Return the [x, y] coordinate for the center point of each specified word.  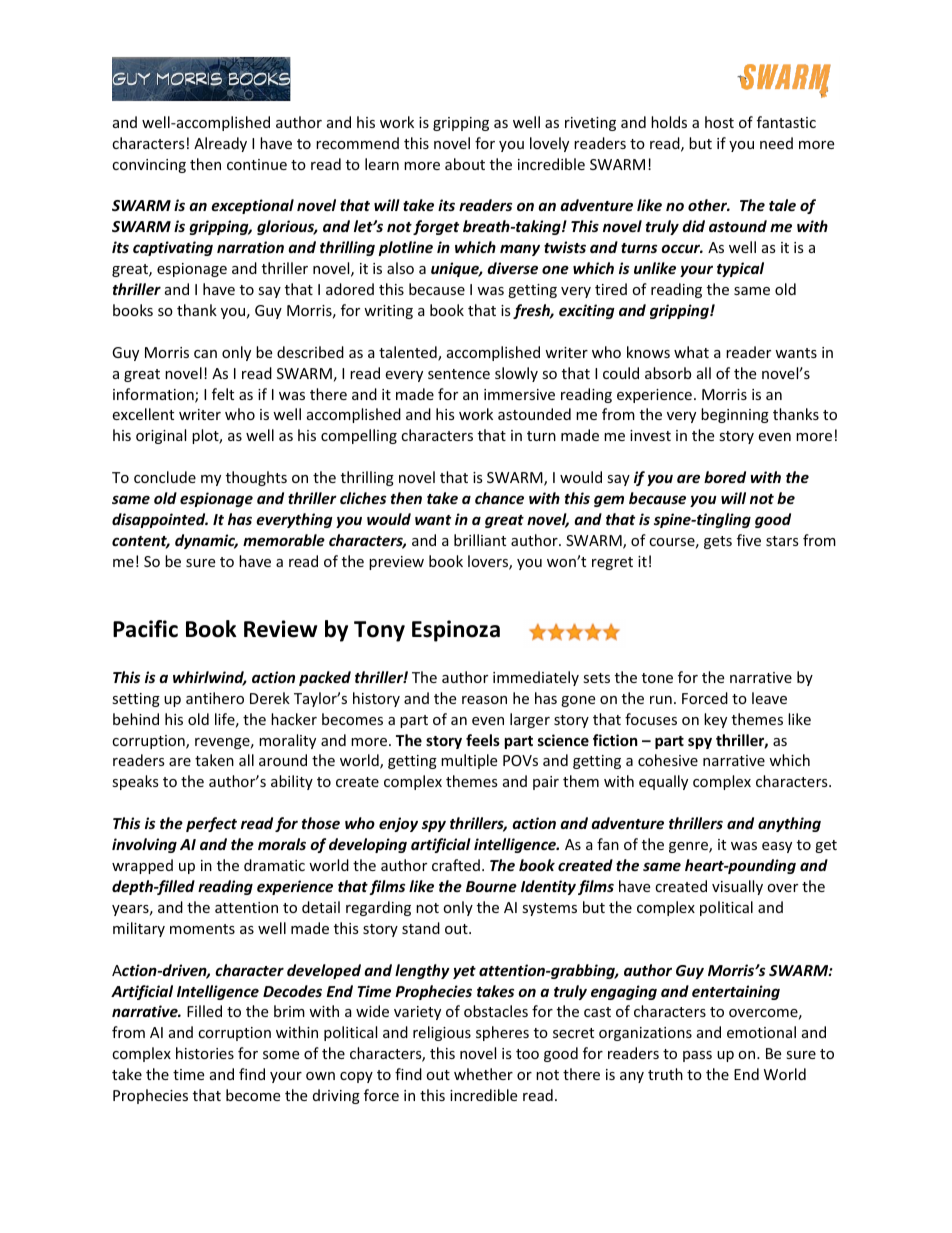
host [719, 122]
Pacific [145, 629]
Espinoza [456, 631]
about [465, 164]
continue [257, 164]
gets [718, 542]
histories [205, 1053]
